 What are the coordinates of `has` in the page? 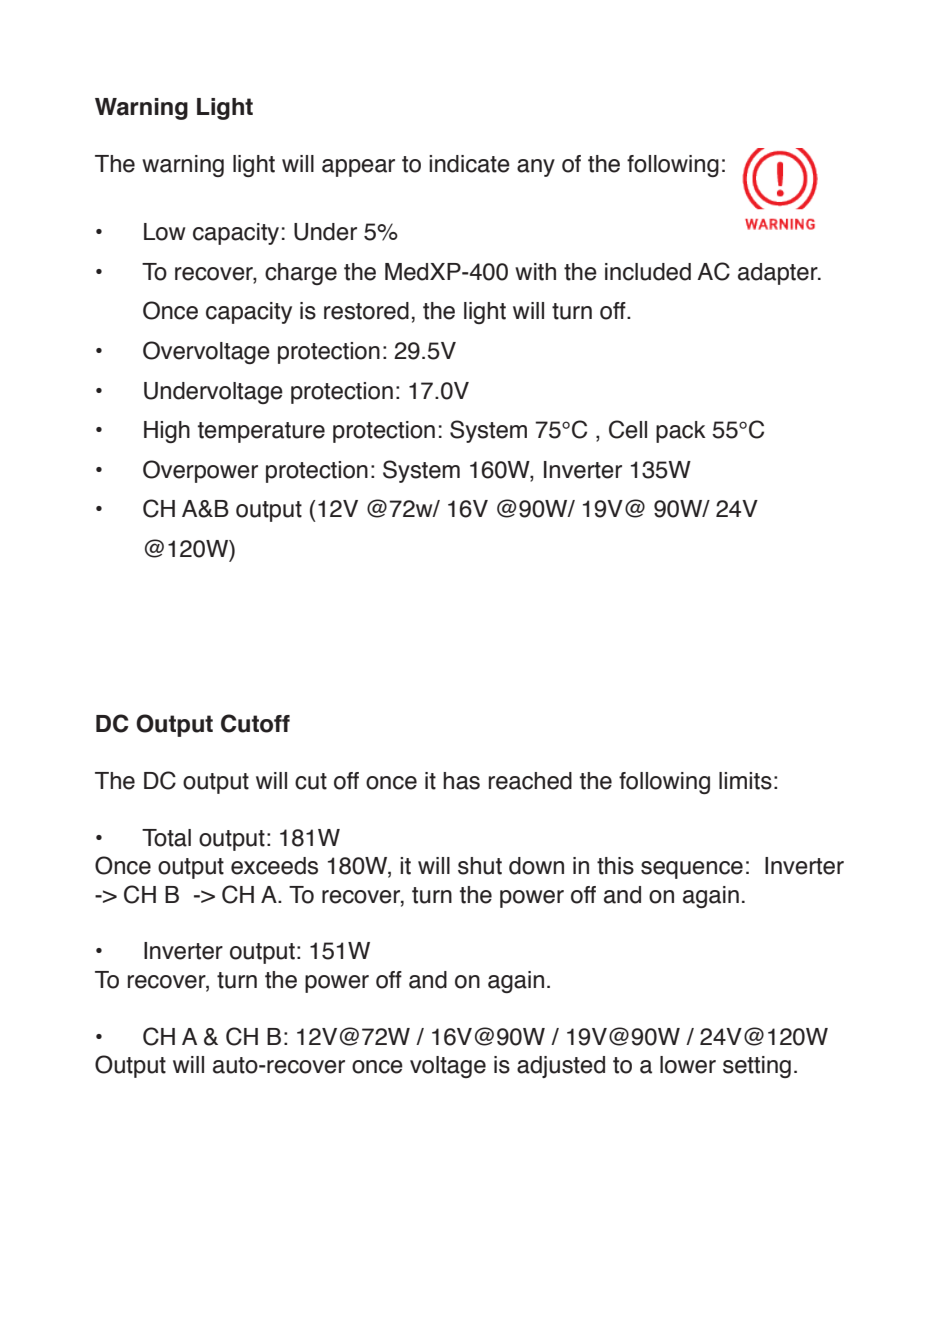 It's located at (461, 781).
